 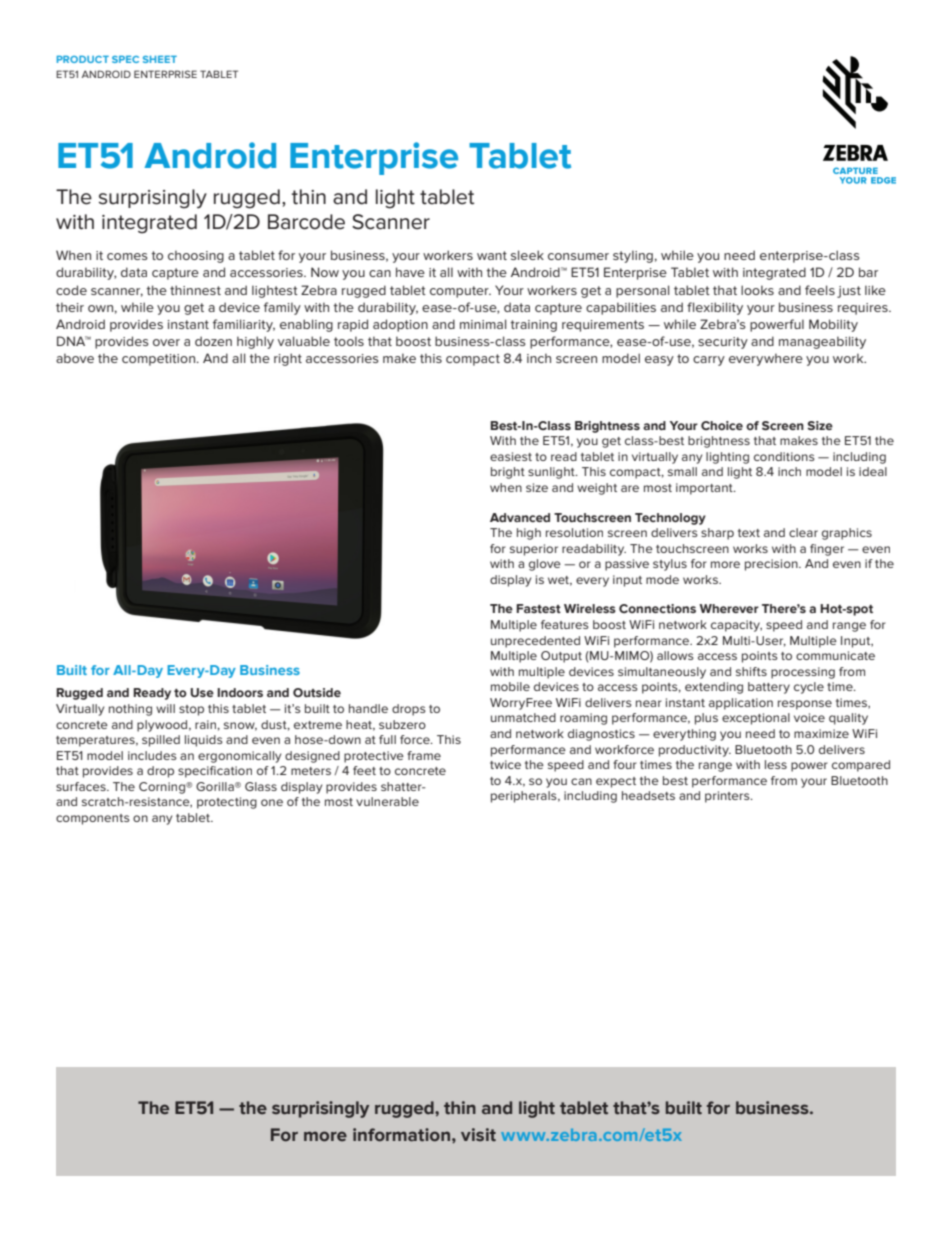 I want to click on headsets, so click(x=648, y=795).
